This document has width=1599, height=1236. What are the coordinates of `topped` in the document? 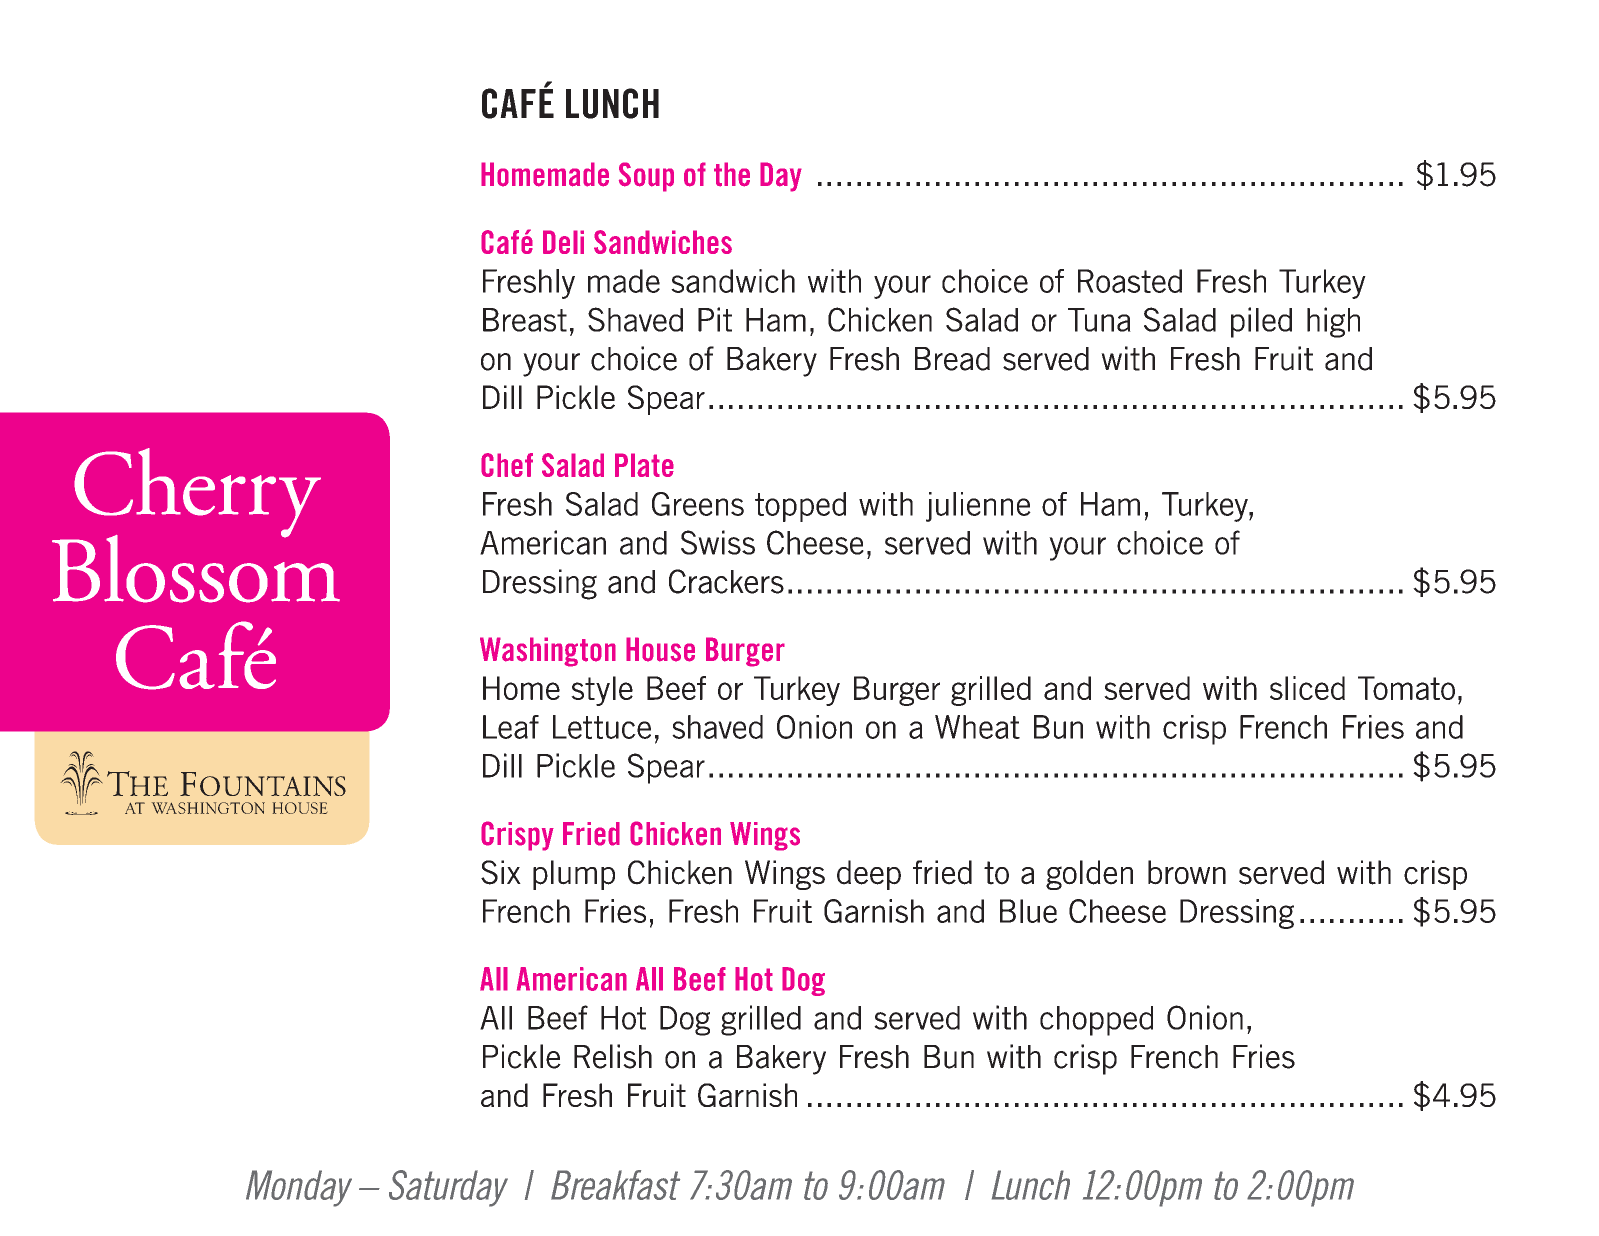 It's located at (800, 507).
